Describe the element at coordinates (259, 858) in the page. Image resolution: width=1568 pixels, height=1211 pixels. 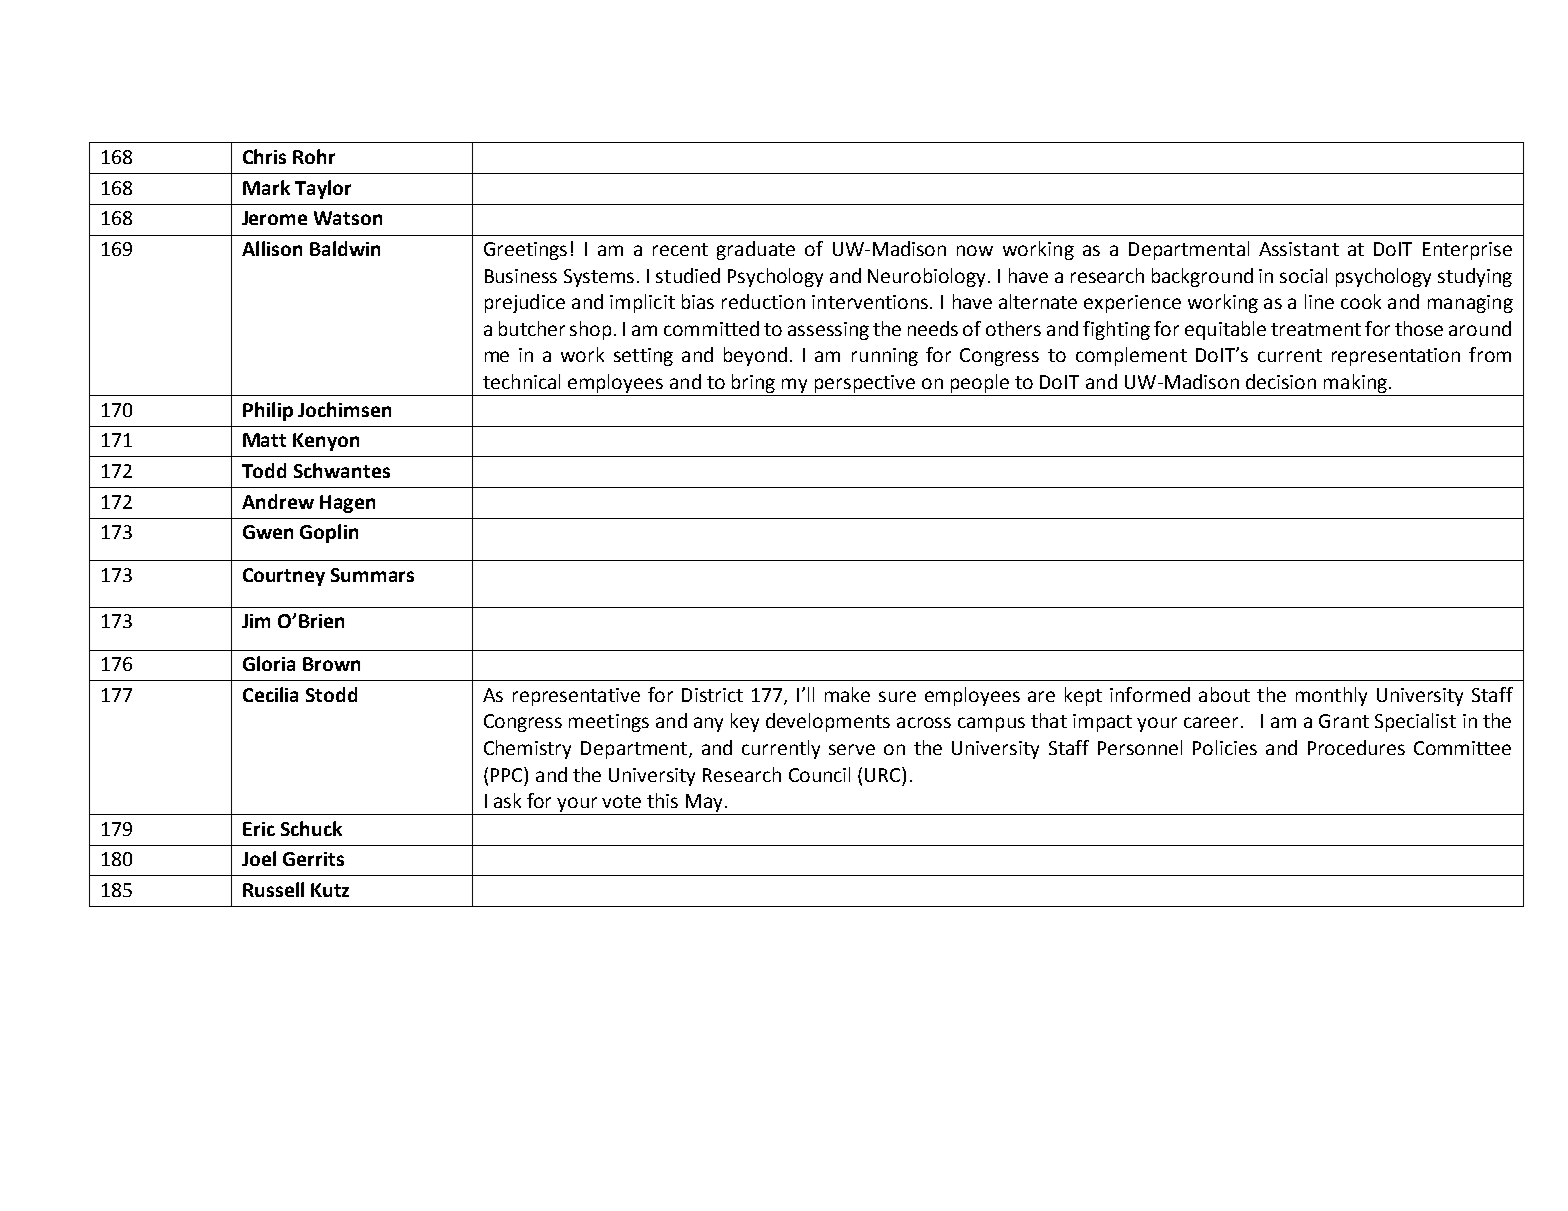
I see `Joel` at that location.
